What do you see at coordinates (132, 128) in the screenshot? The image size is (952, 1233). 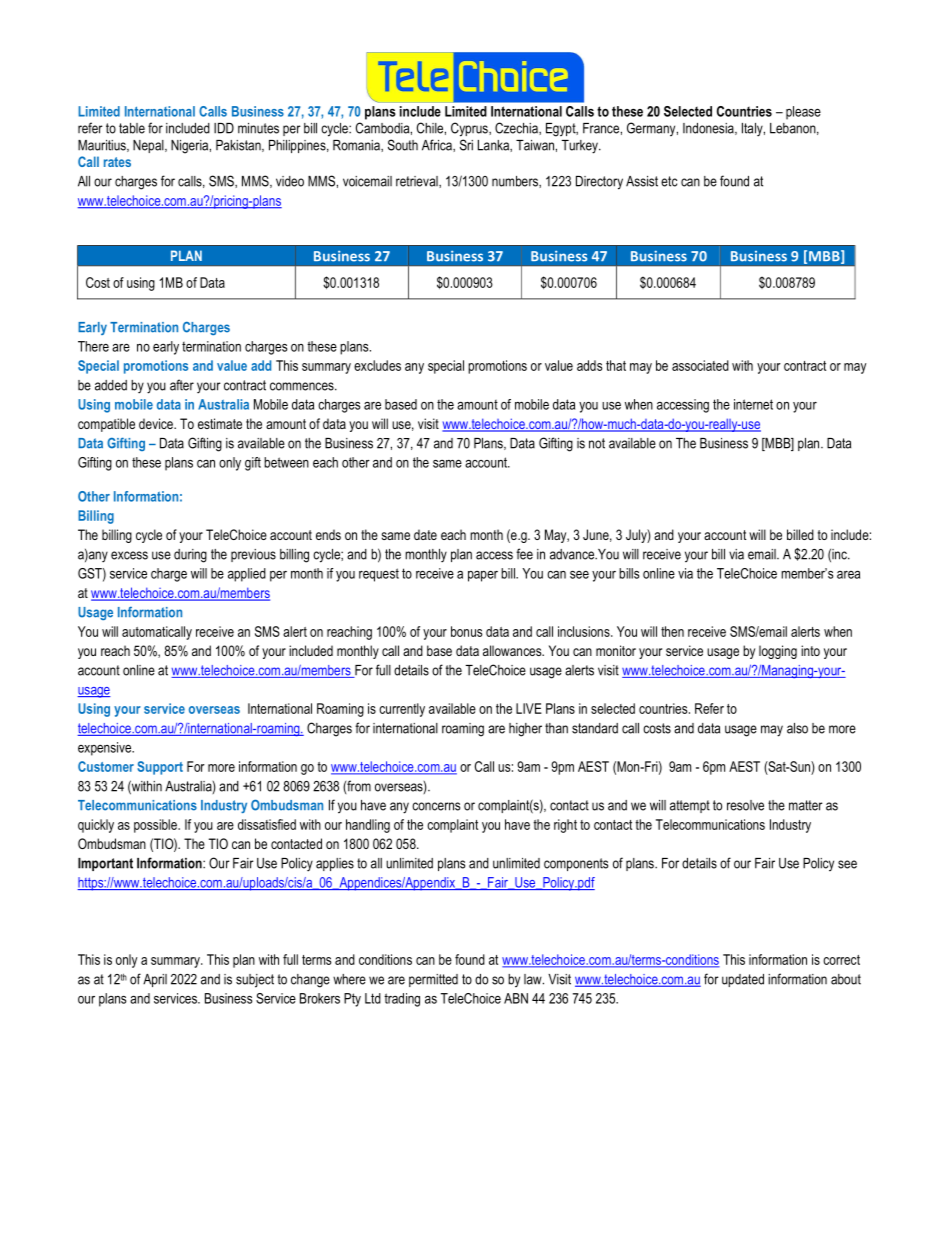 I see `table` at bounding box center [132, 128].
